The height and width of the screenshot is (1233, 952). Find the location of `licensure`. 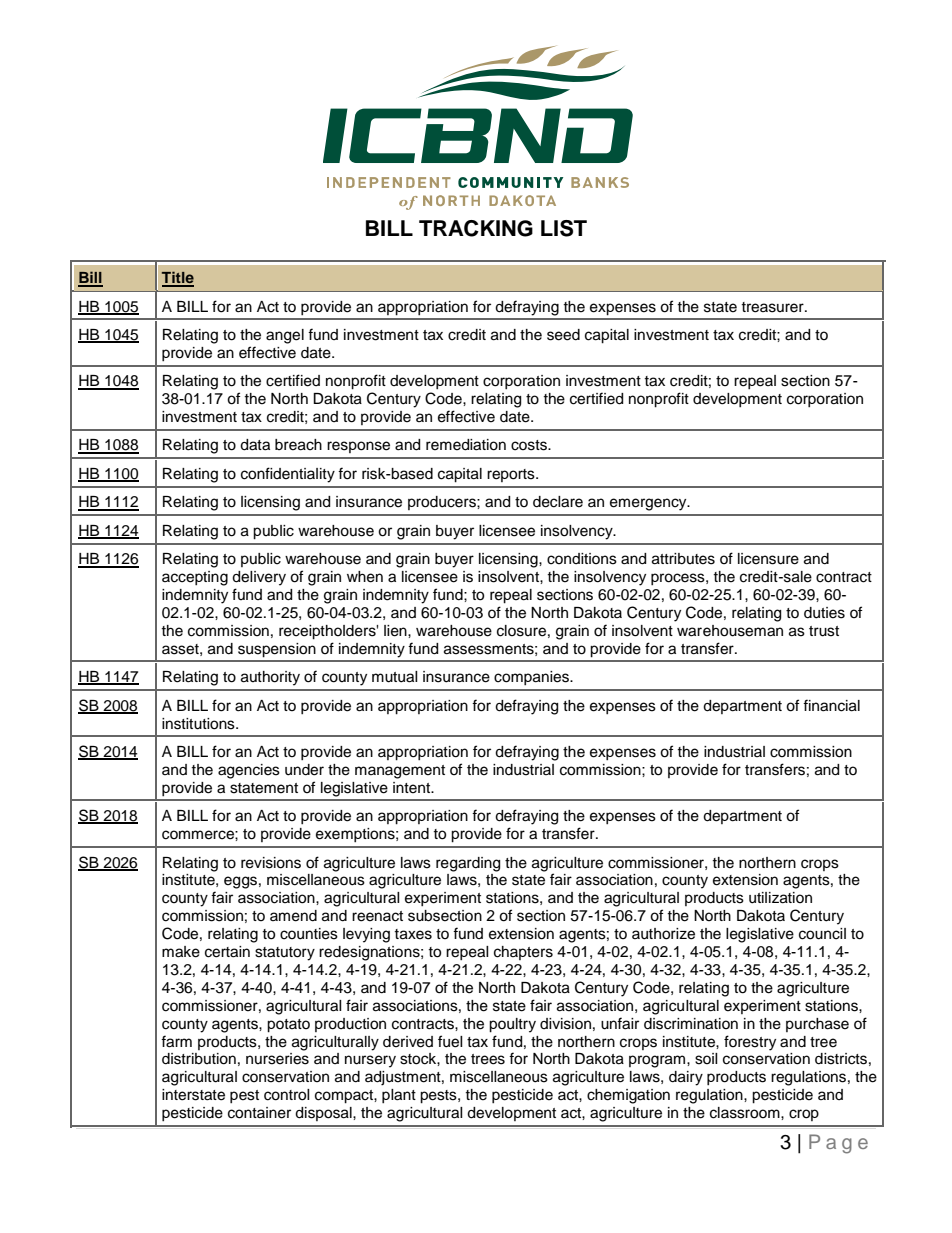

licensure is located at coordinates (768, 559).
